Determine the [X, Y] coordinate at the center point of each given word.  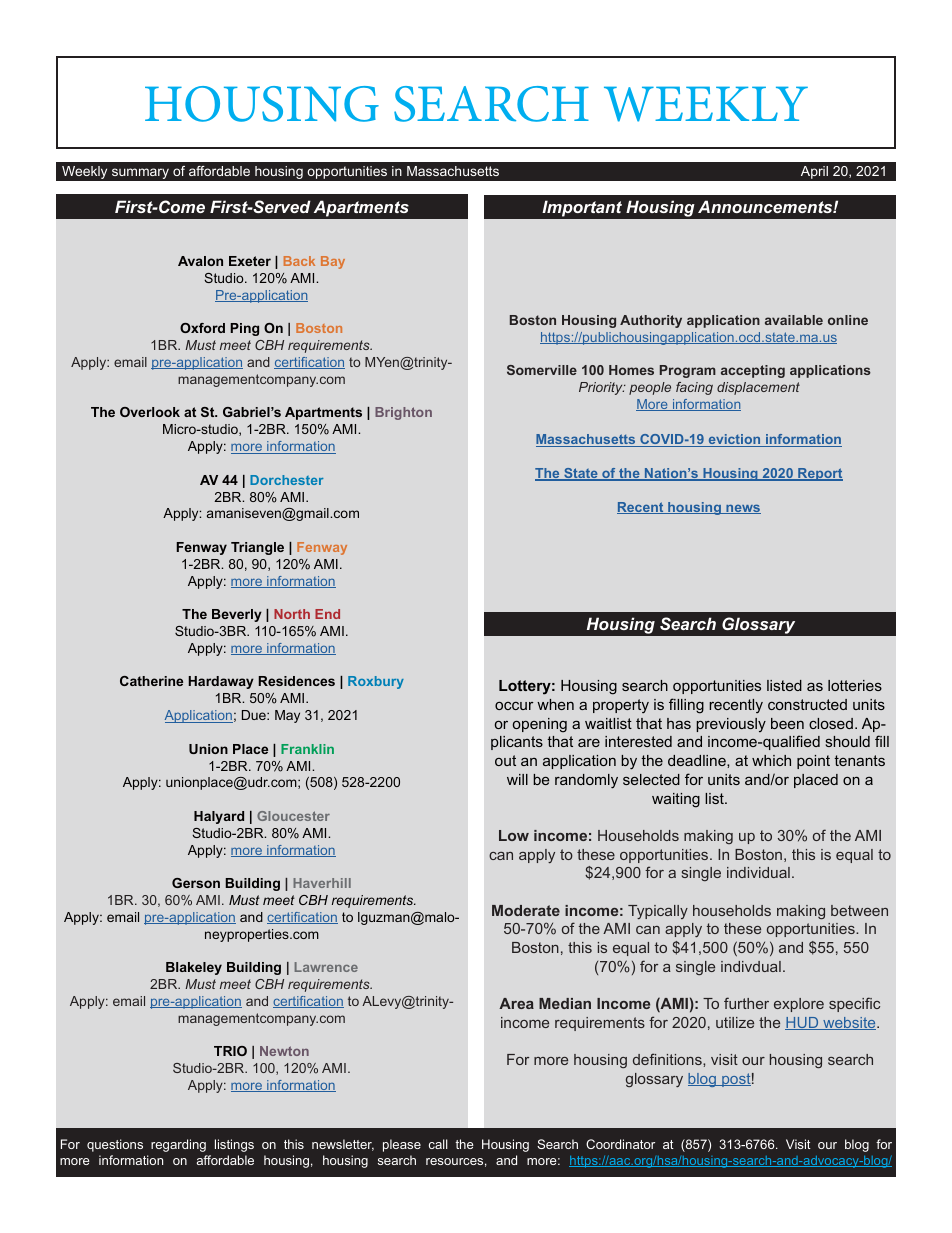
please [402, 1145]
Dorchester [287, 480]
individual [758, 872]
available [794, 320]
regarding [178, 1145]
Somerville [542, 370]
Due [255, 715]
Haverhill [322, 883]
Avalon [200, 261]
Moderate [526, 910]
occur [514, 705]
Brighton [403, 413]
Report [819, 474]
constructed [807, 704]
